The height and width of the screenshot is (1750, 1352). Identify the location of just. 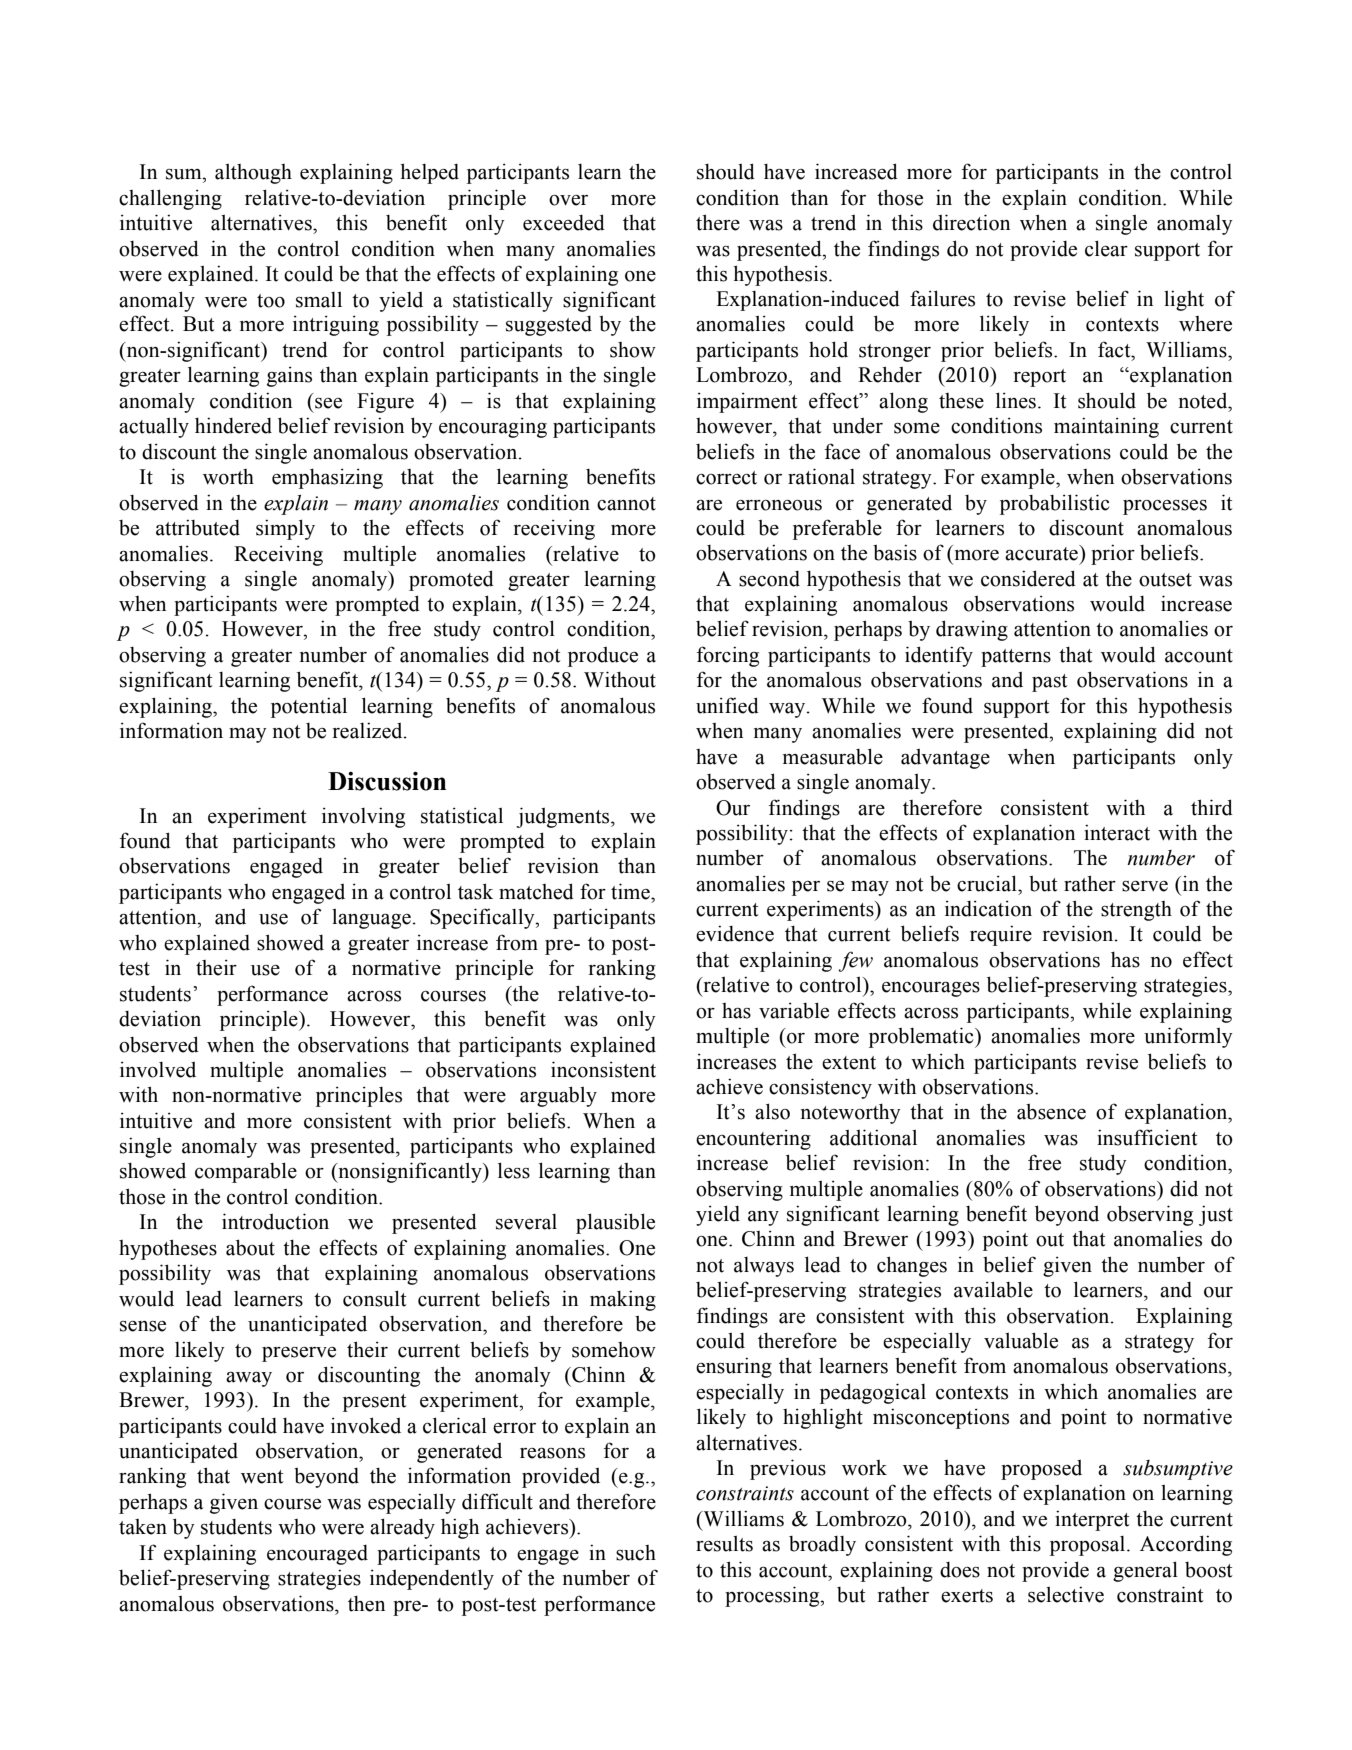
(1216, 1215).
